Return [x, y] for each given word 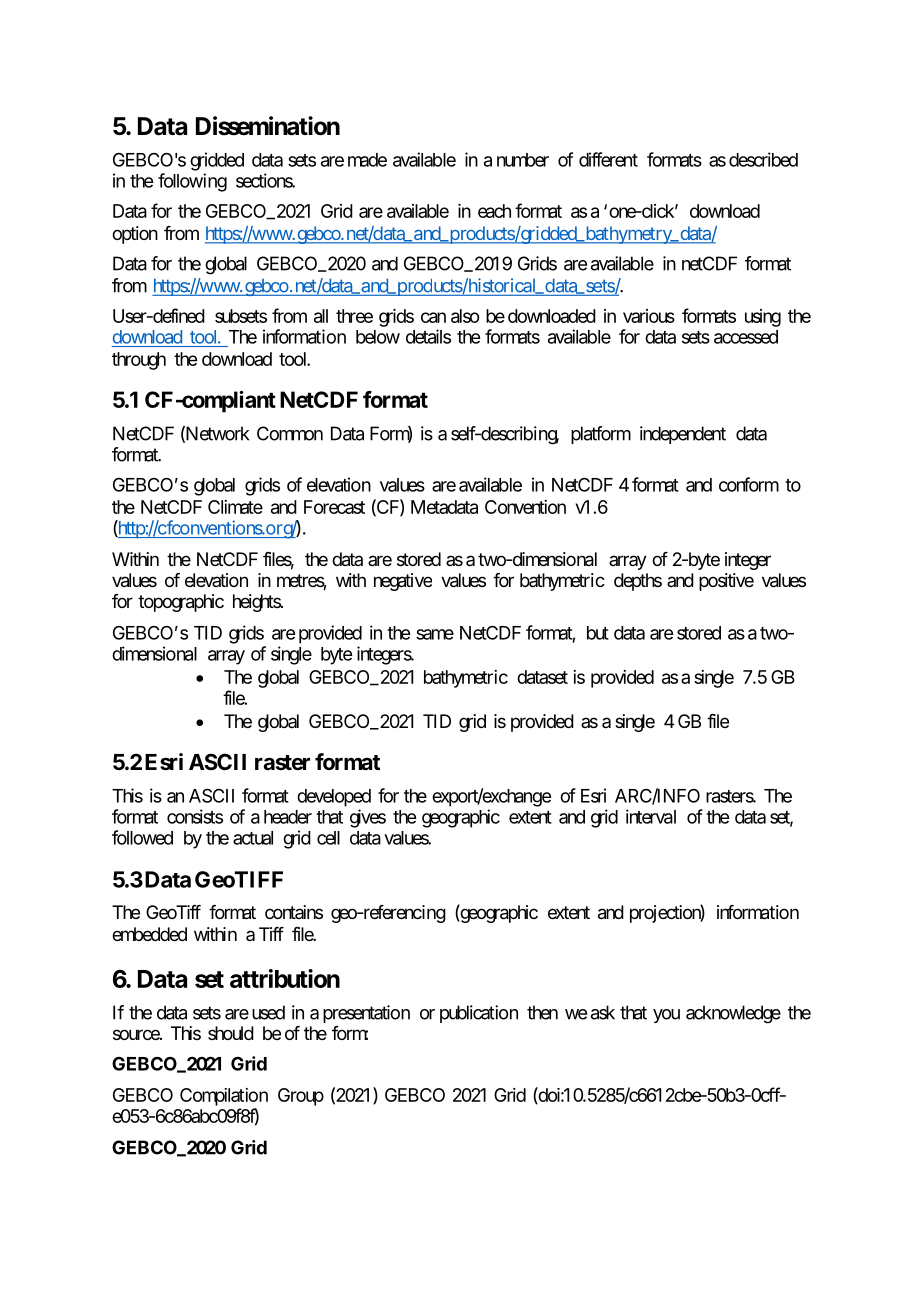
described [763, 159]
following [192, 182]
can [433, 317]
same [435, 634]
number [523, 160]
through [139, 361]
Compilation [224, 1097]
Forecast [334, 507]
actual [253, 838]
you [666, 1016]
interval [651, 816]
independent [683, 435]
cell [328, 838]
